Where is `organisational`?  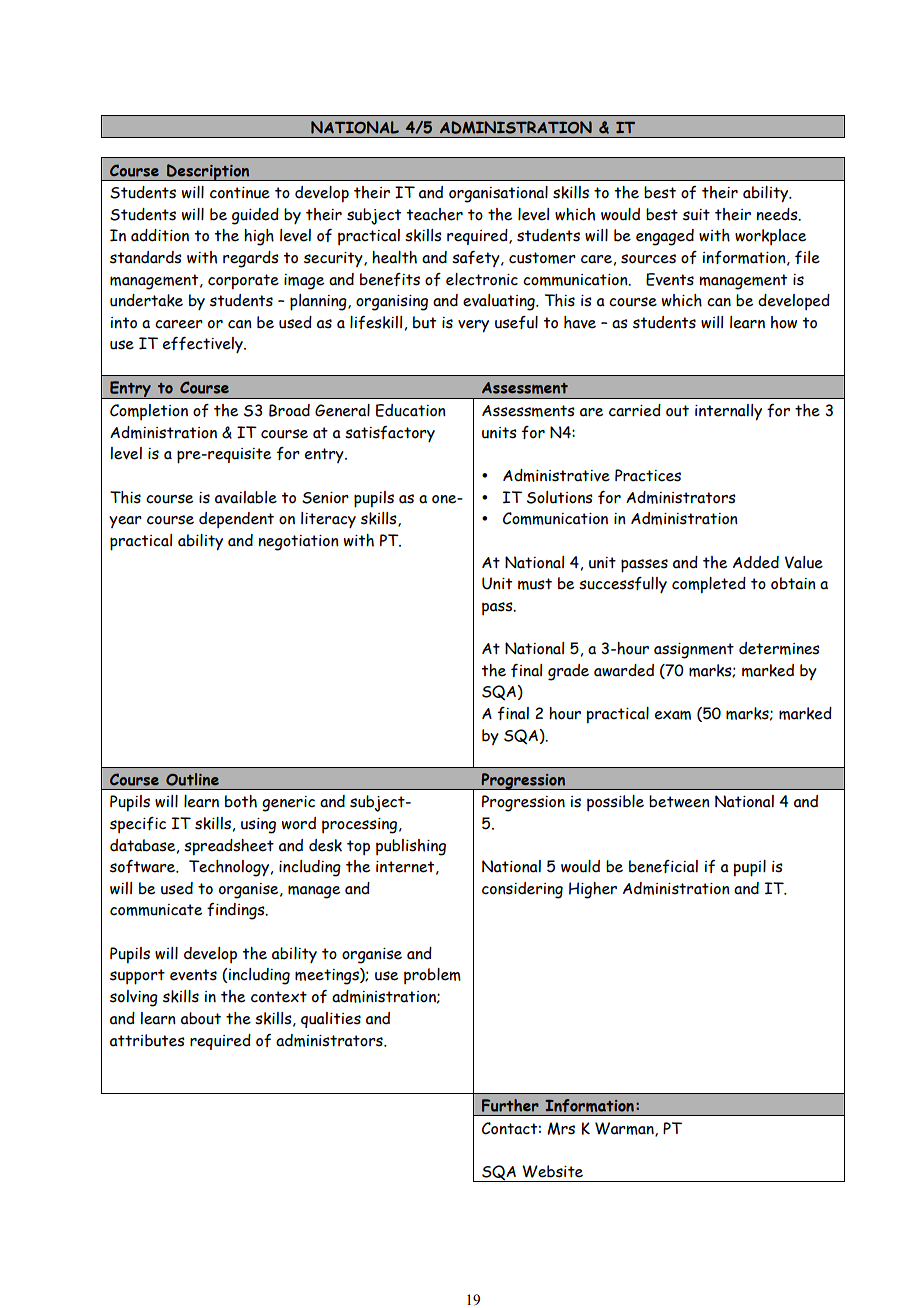
organisational is located at coordinates (498, 194).
